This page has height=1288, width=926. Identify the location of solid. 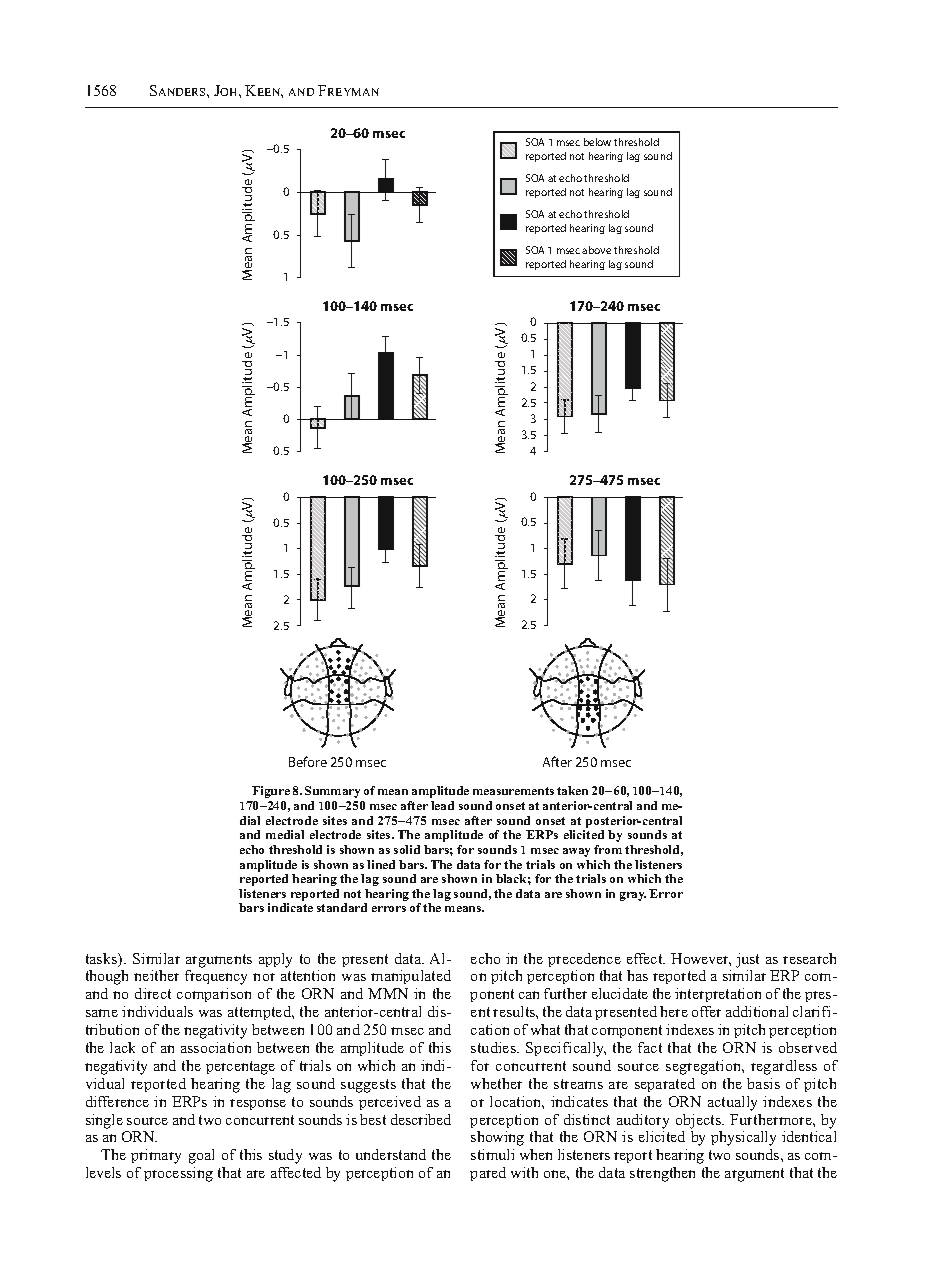
(407, 849).
